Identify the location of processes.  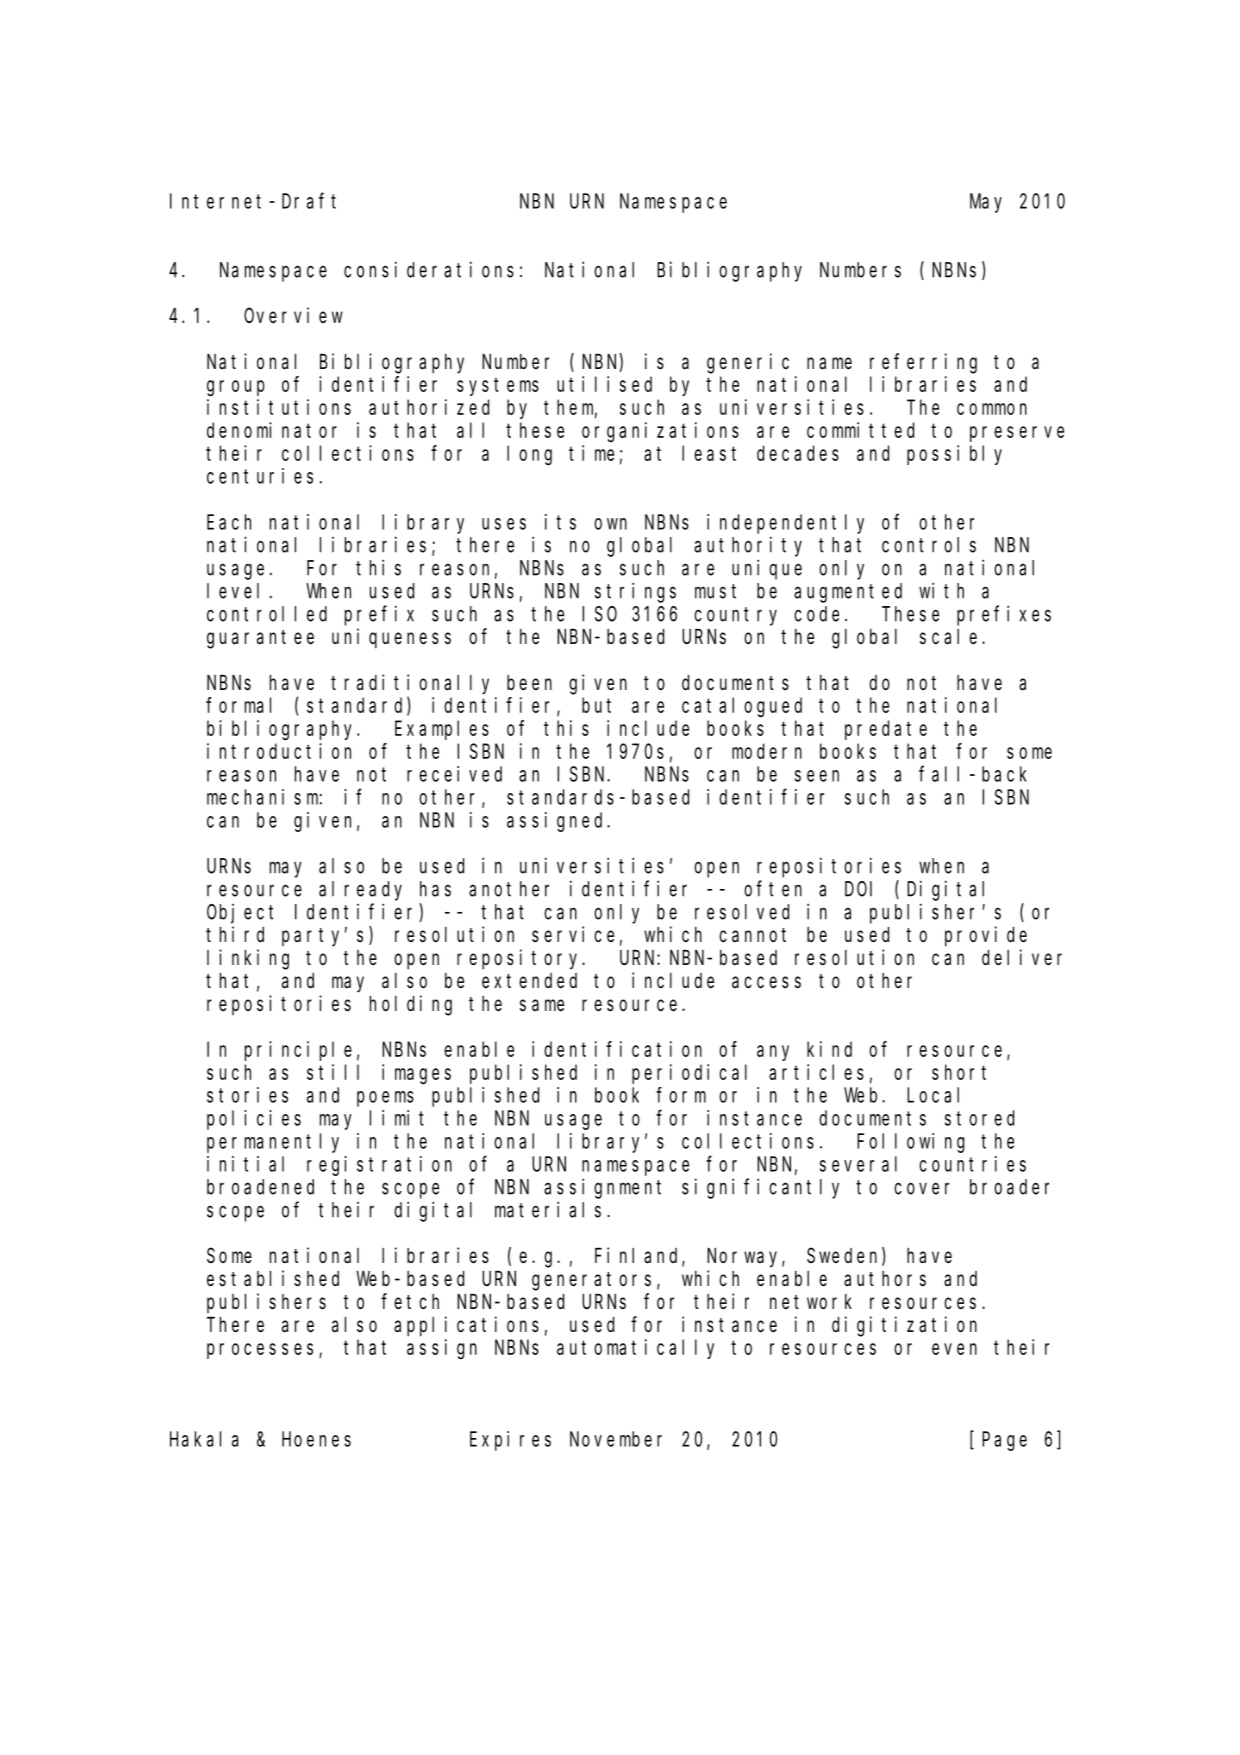
(263, 1351).
